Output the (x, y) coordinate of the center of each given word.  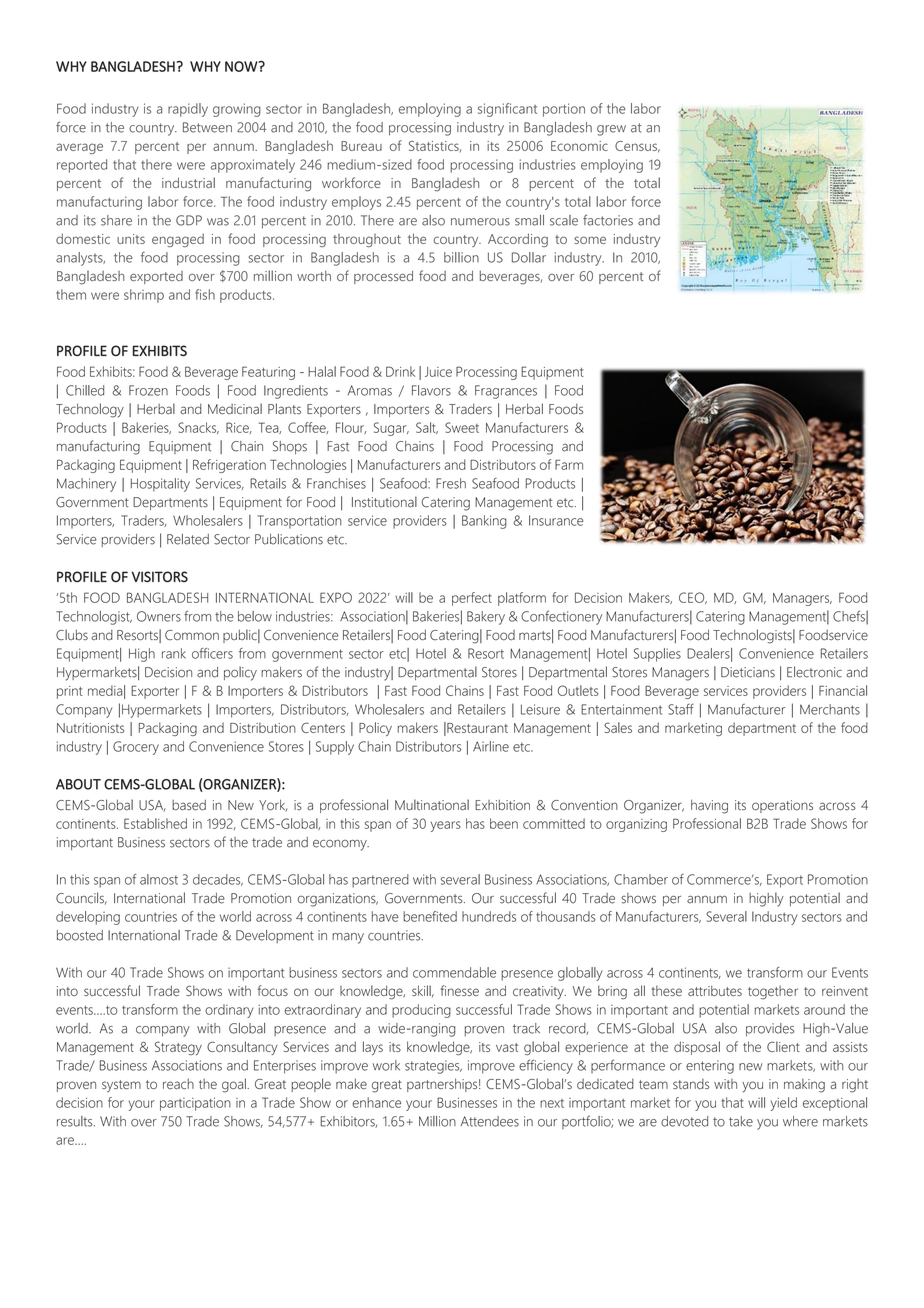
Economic (579, 146)
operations (782, 806)
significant (507, 110)
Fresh (451, 483)
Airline (491, 746)
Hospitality (160, 485)
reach (178, 1084)
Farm (569, 465)
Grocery (136, 748)
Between (207, 127)
